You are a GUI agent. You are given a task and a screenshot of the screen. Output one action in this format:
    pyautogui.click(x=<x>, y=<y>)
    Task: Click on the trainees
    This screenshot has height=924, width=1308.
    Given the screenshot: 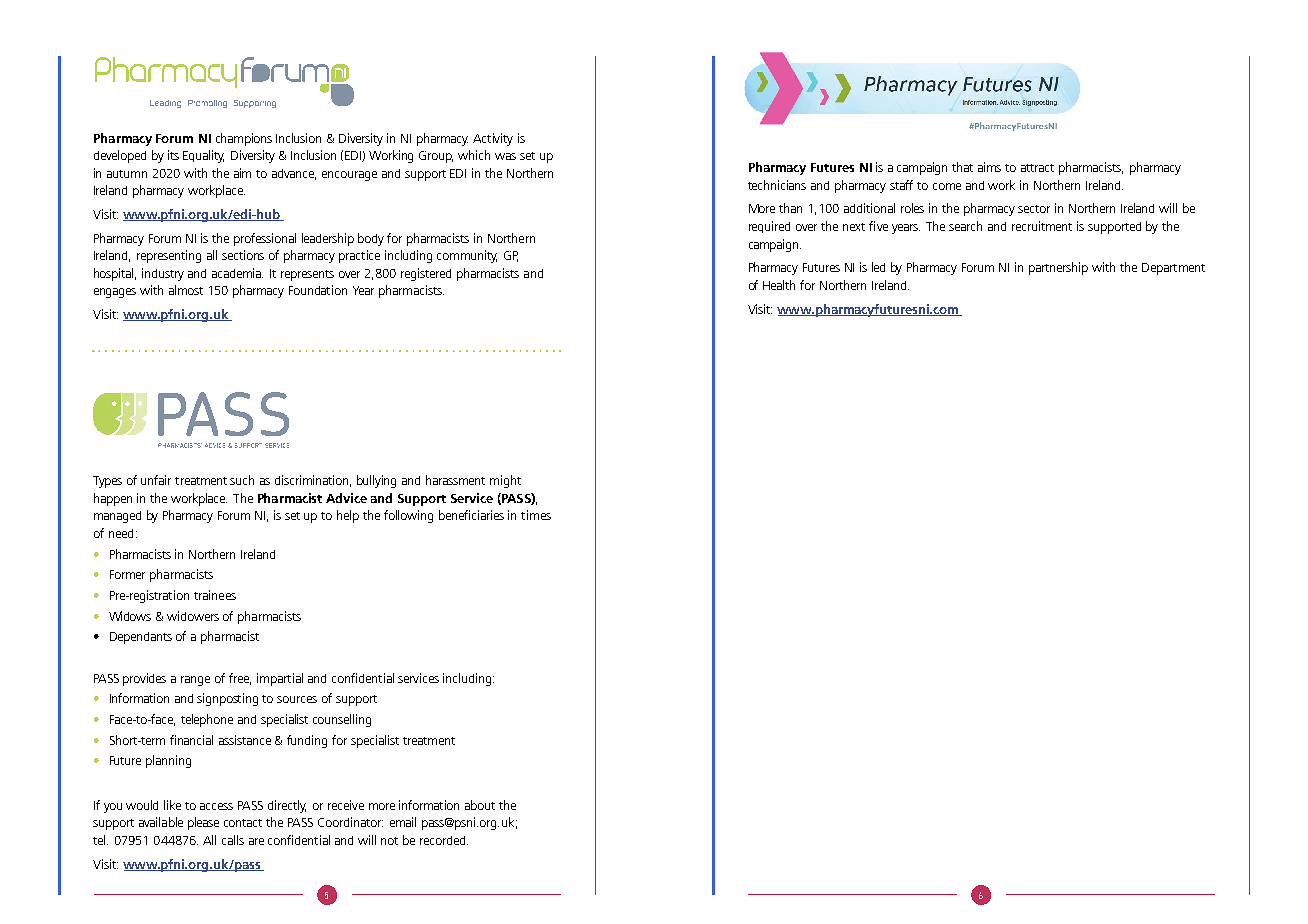 What is the action you would take?
    pyautogui.click(x=215, y=595)
